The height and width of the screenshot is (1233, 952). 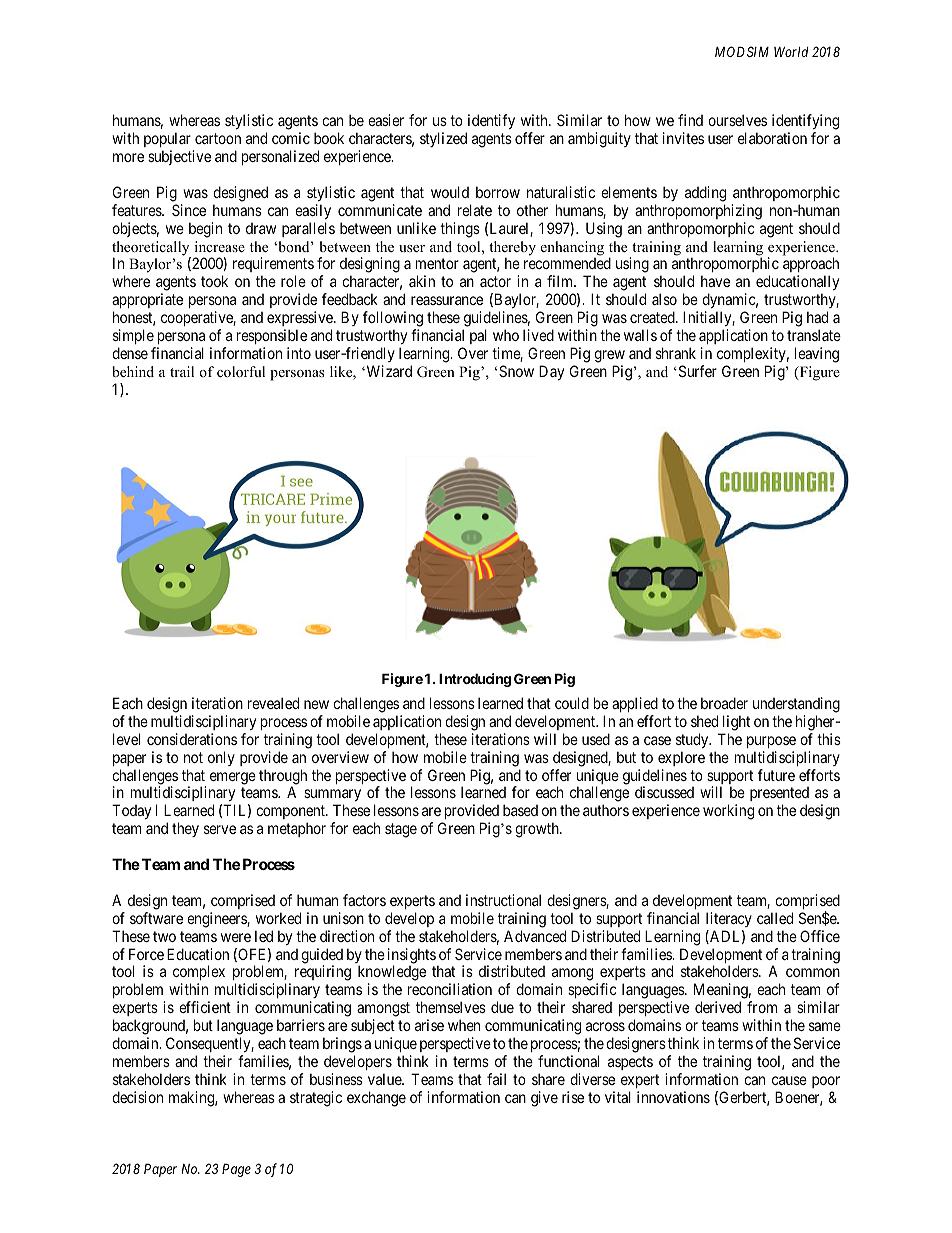 I want to click on Surfer, so click(x=696, y=371).
